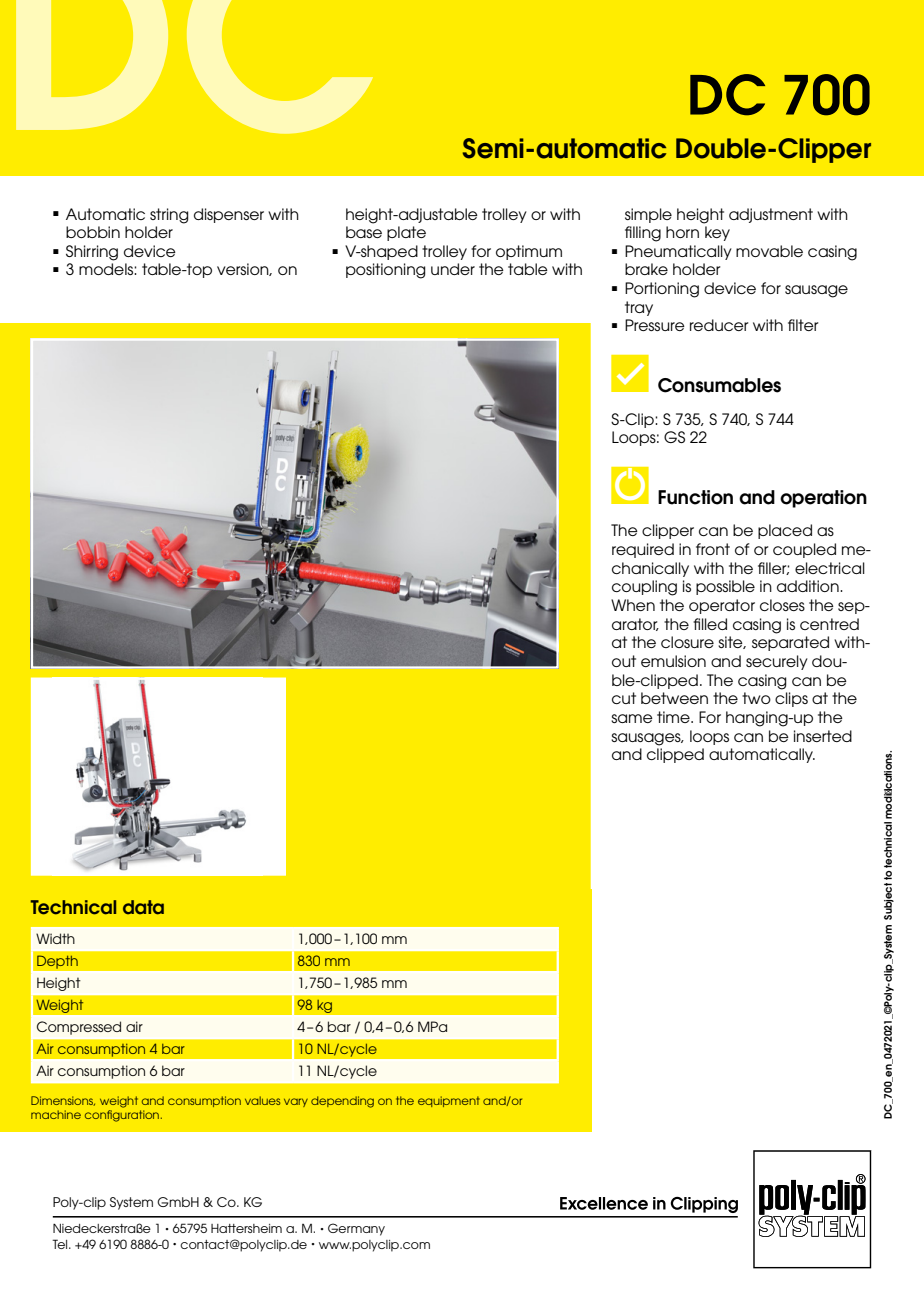 The height and width of the image is (1308, 924). I want to click on Tel, so click(61, 1244).
